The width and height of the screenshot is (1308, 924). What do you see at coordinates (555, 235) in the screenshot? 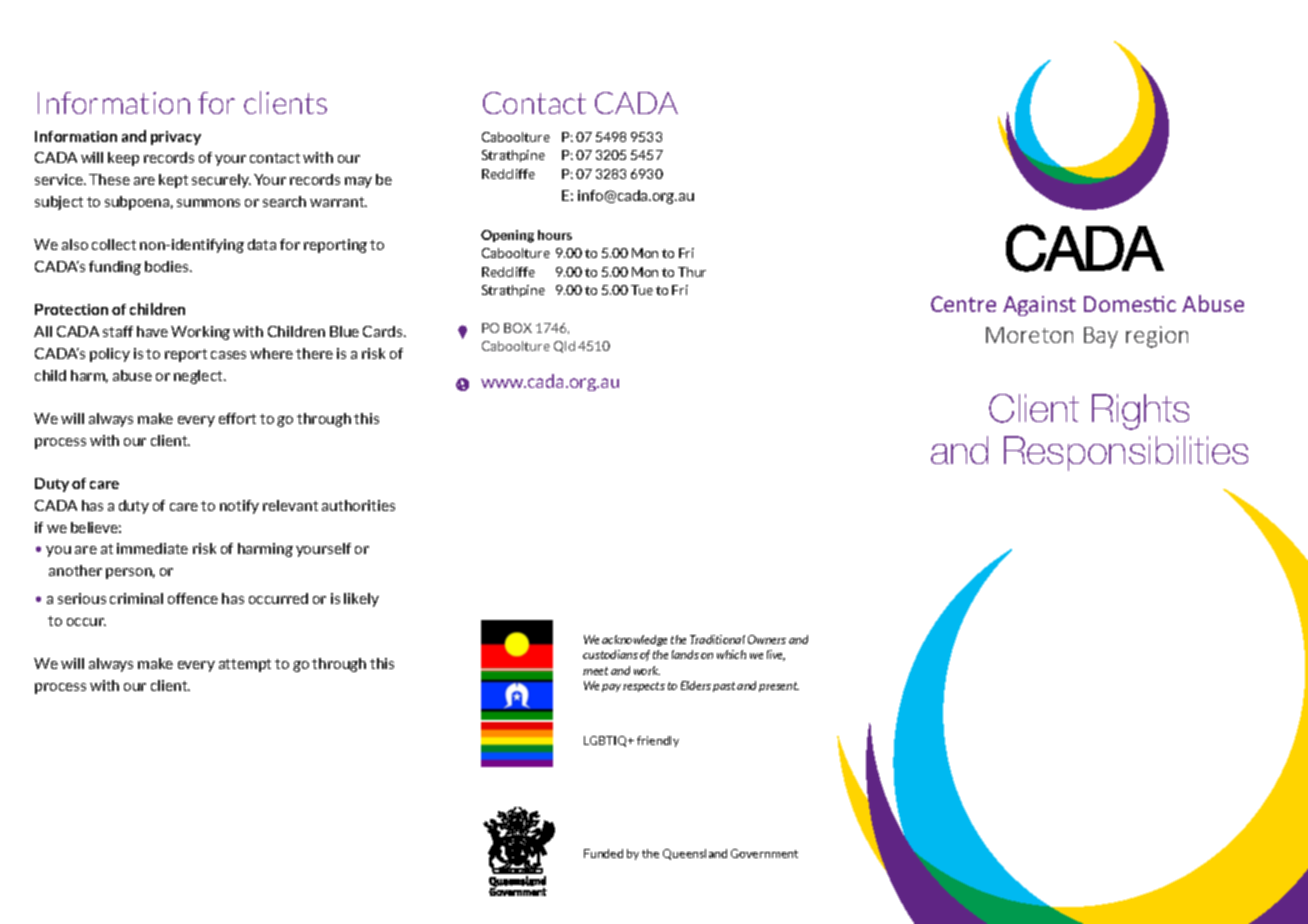
I see `hours` at bounding box center [555, 235].
